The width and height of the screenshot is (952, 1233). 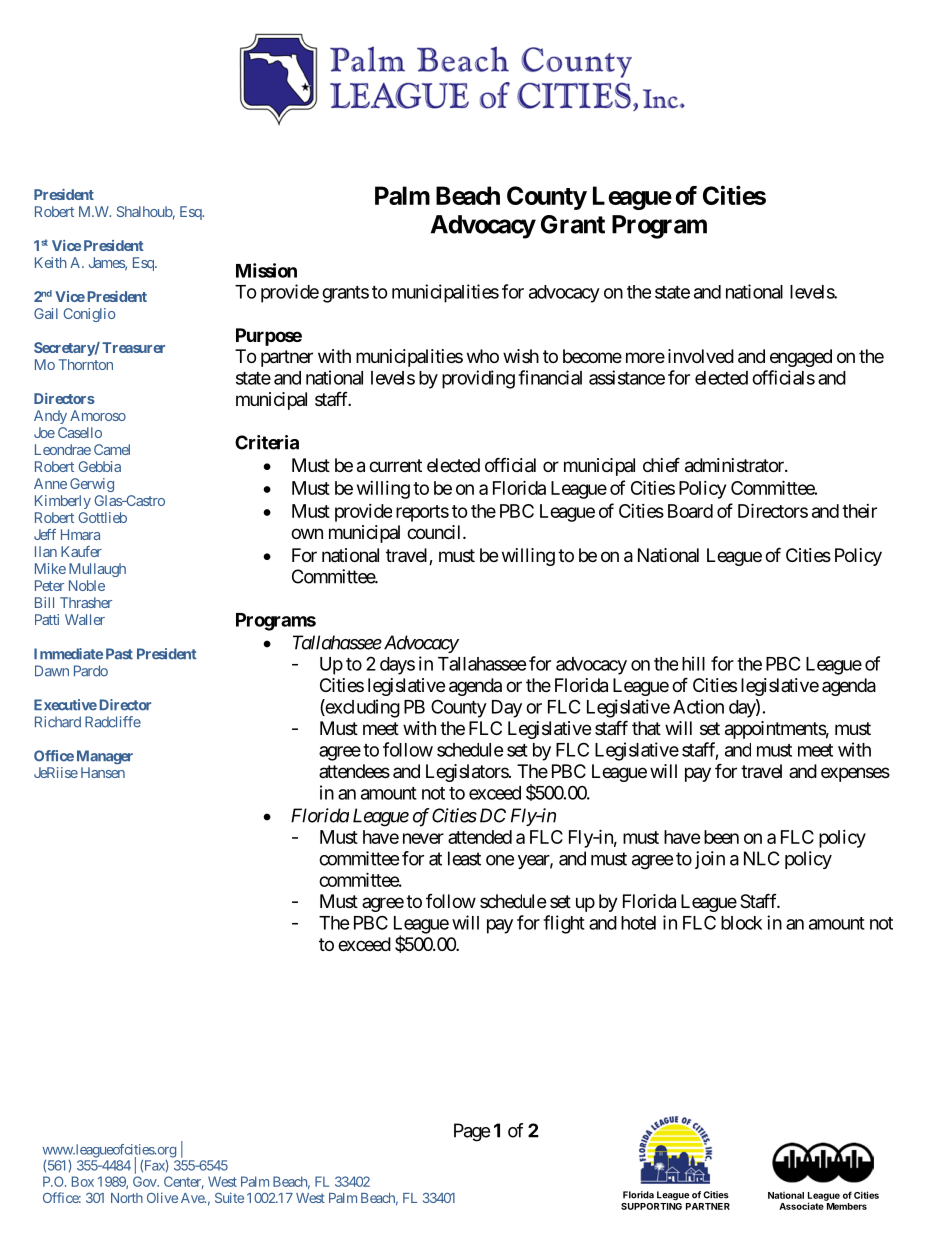 What do you see at coordinates (483, 356) in the screenshot?
I see `who` at bounding box center [483, 356].
